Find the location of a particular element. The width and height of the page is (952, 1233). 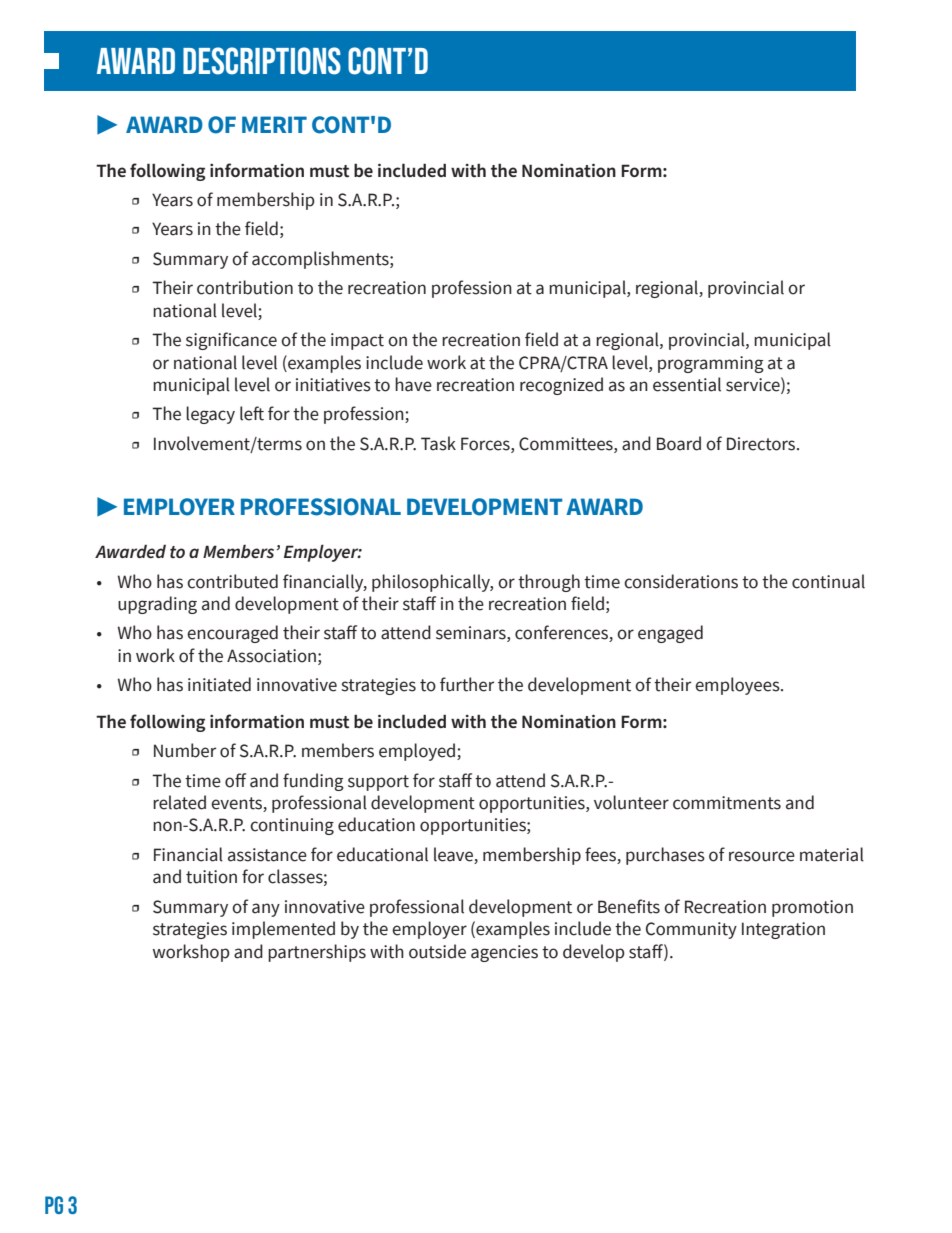

MERIT is located at coordinates (274, 124).
